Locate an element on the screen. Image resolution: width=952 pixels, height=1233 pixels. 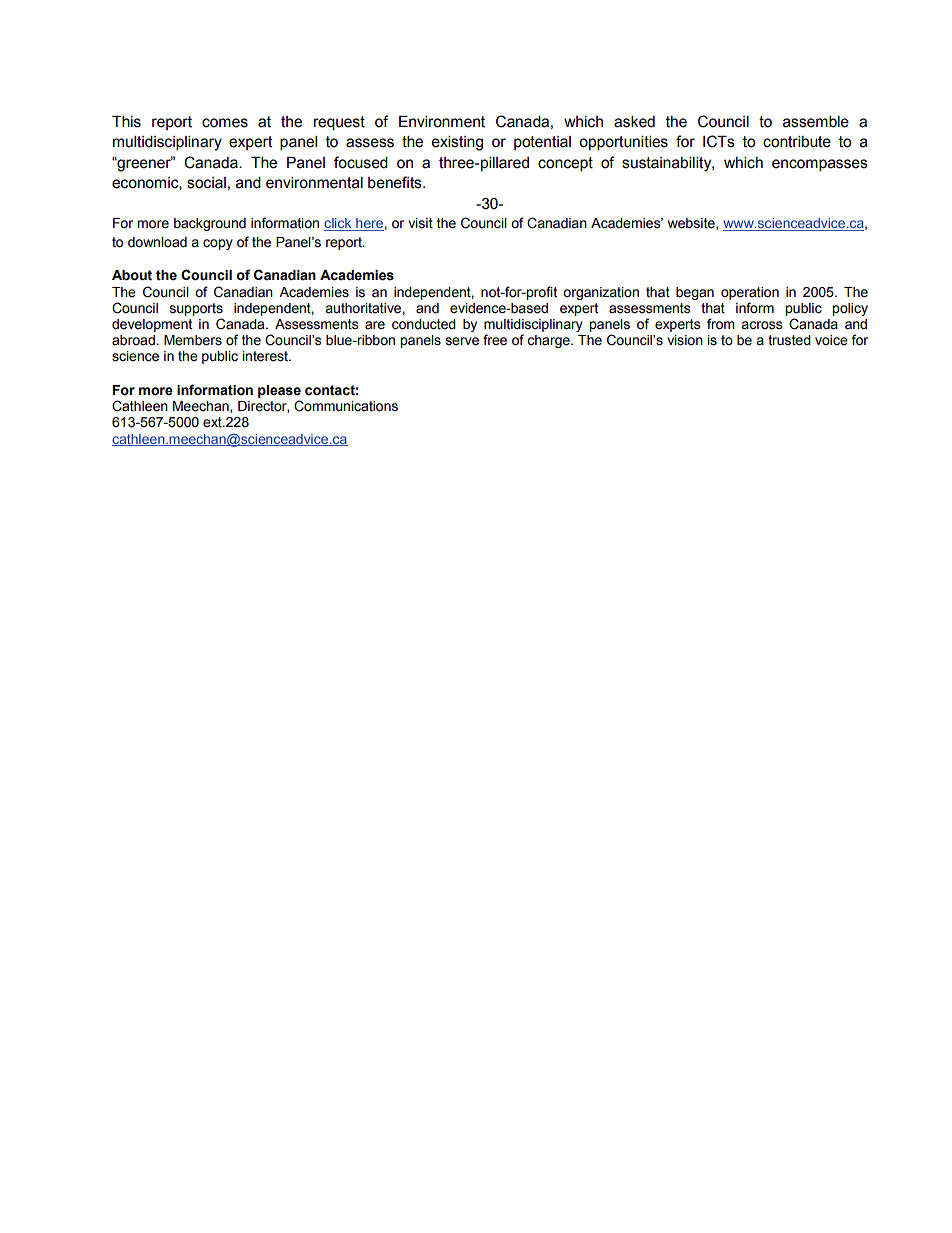
website is located at coordinates (692, 224).
